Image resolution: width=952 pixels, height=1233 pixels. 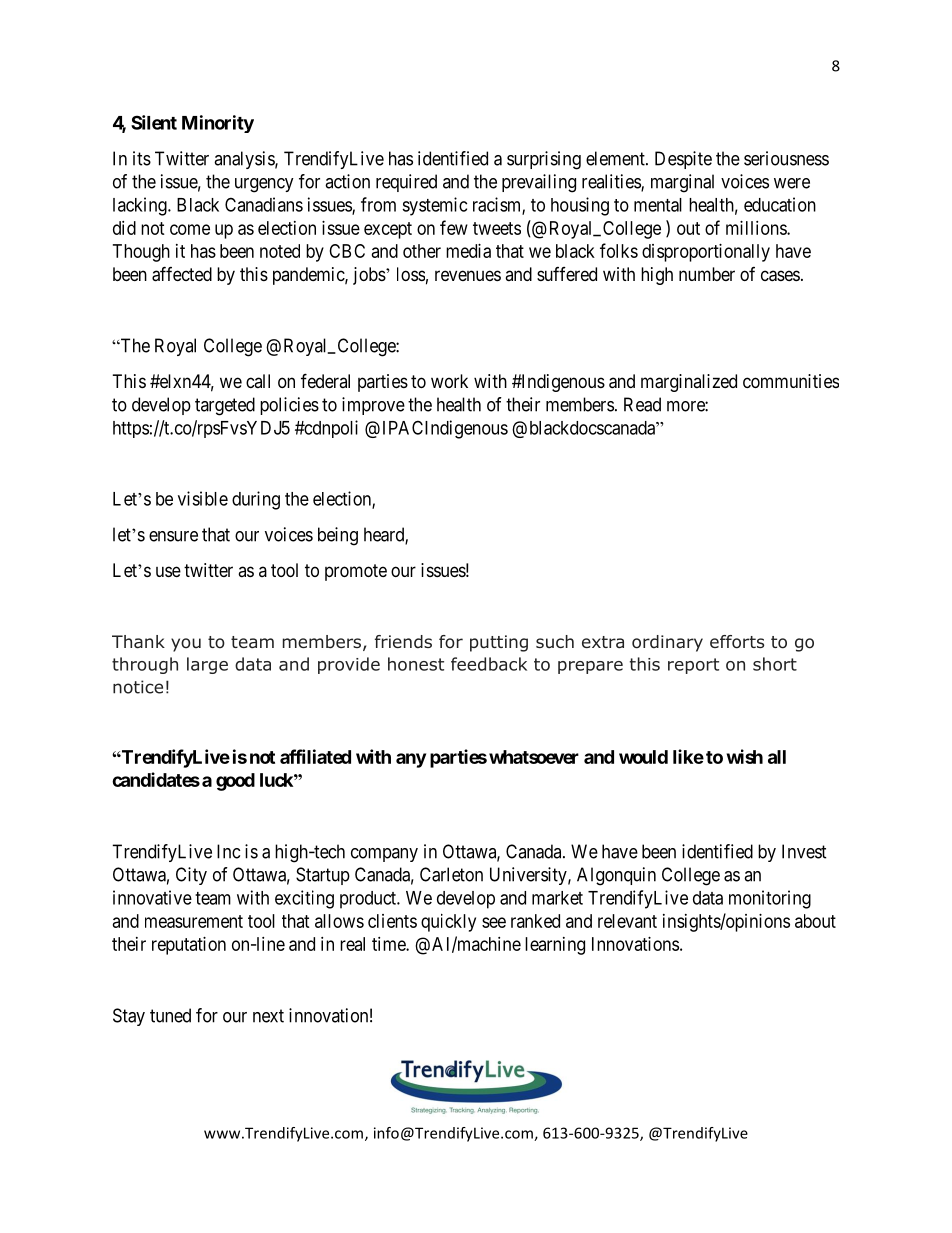 I want to click on Minority, so click(x=218, y=124).
